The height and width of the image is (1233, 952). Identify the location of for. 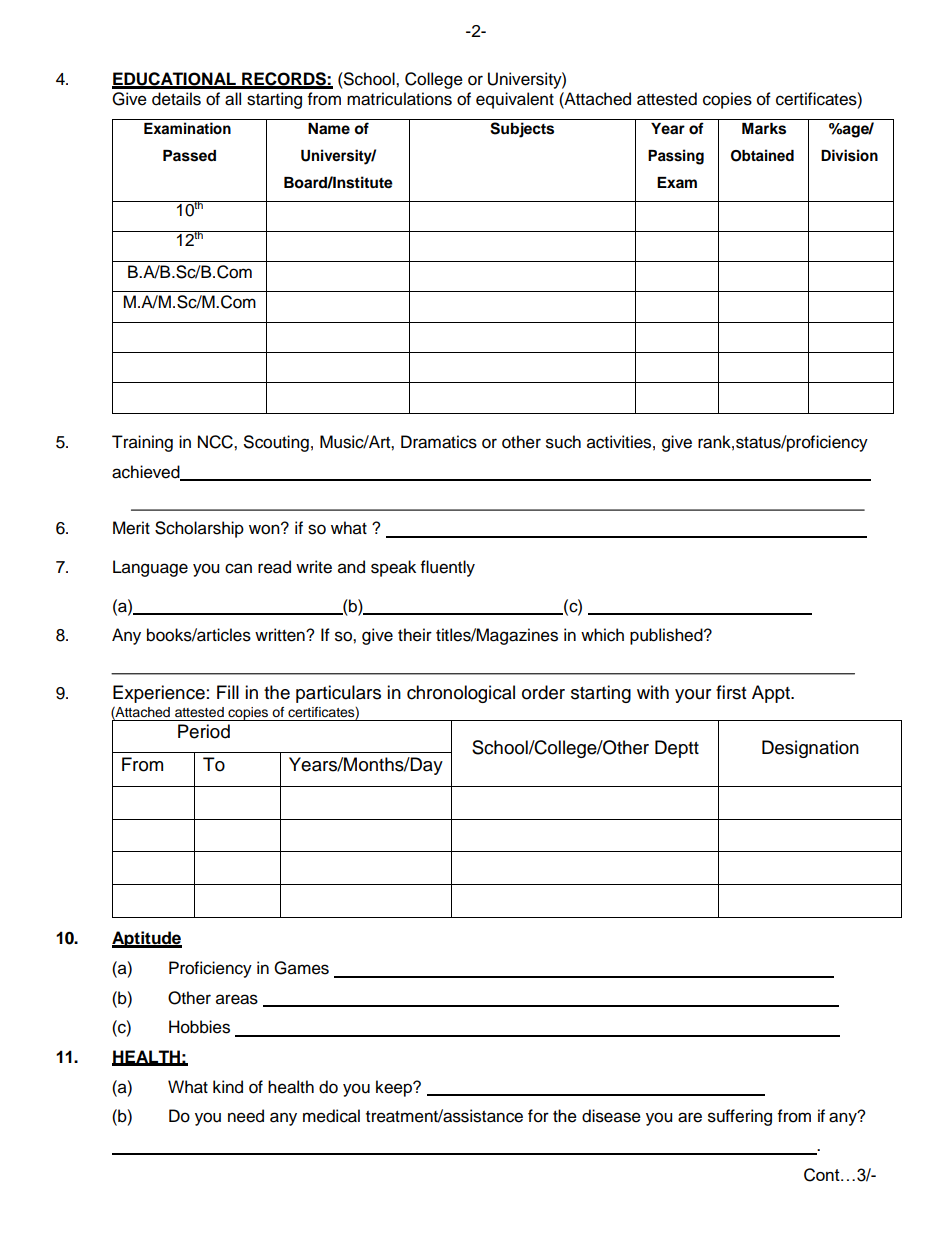
(538, 1116).
